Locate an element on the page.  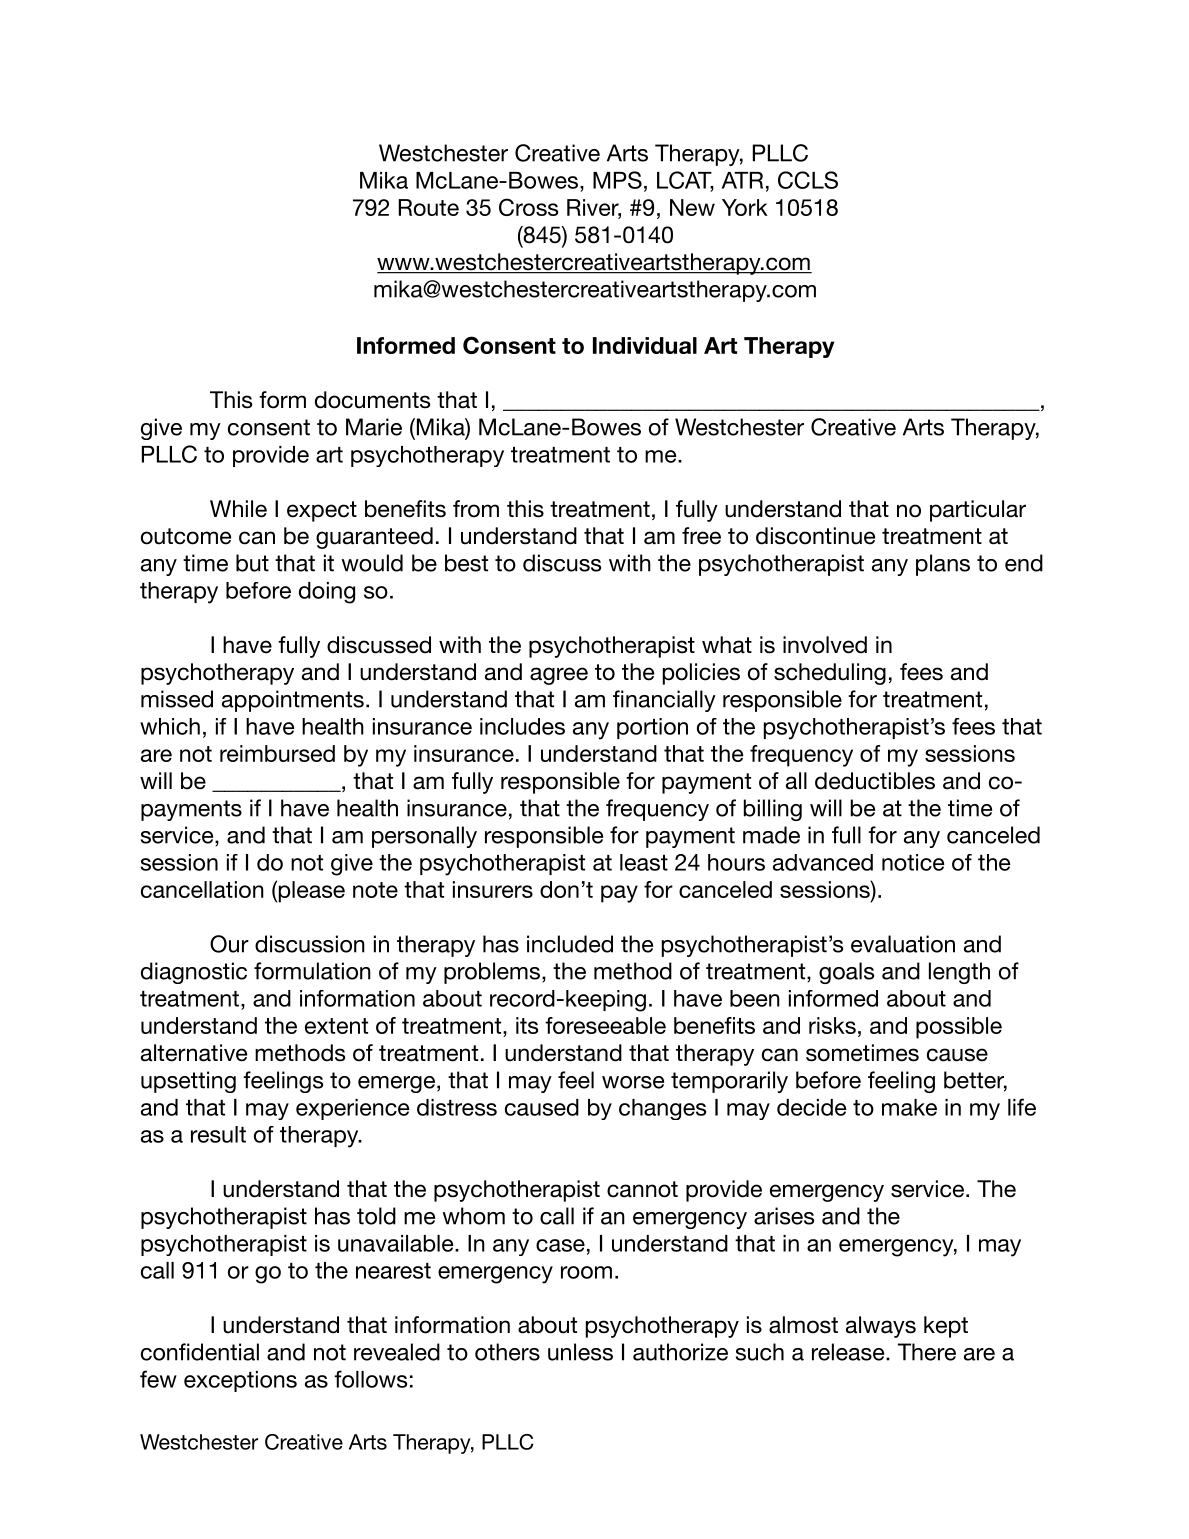
cancellation is located at coordinates (202, 889).
